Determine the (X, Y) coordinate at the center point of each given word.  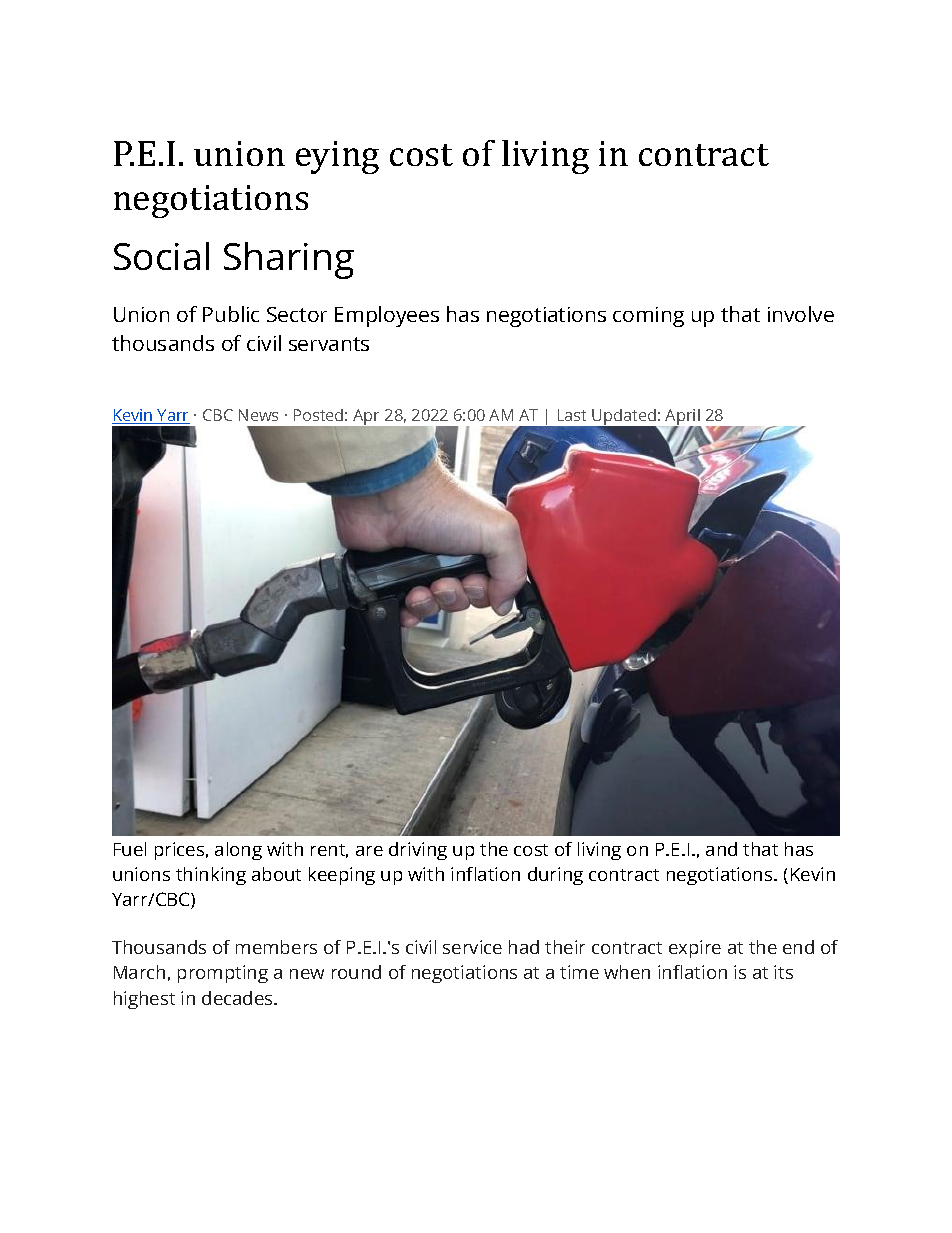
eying (337, 157)
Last (572, 415)
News (258, 415)
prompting (223, 974)
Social (161, 256)
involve (801, 314)
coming (648, 317)
